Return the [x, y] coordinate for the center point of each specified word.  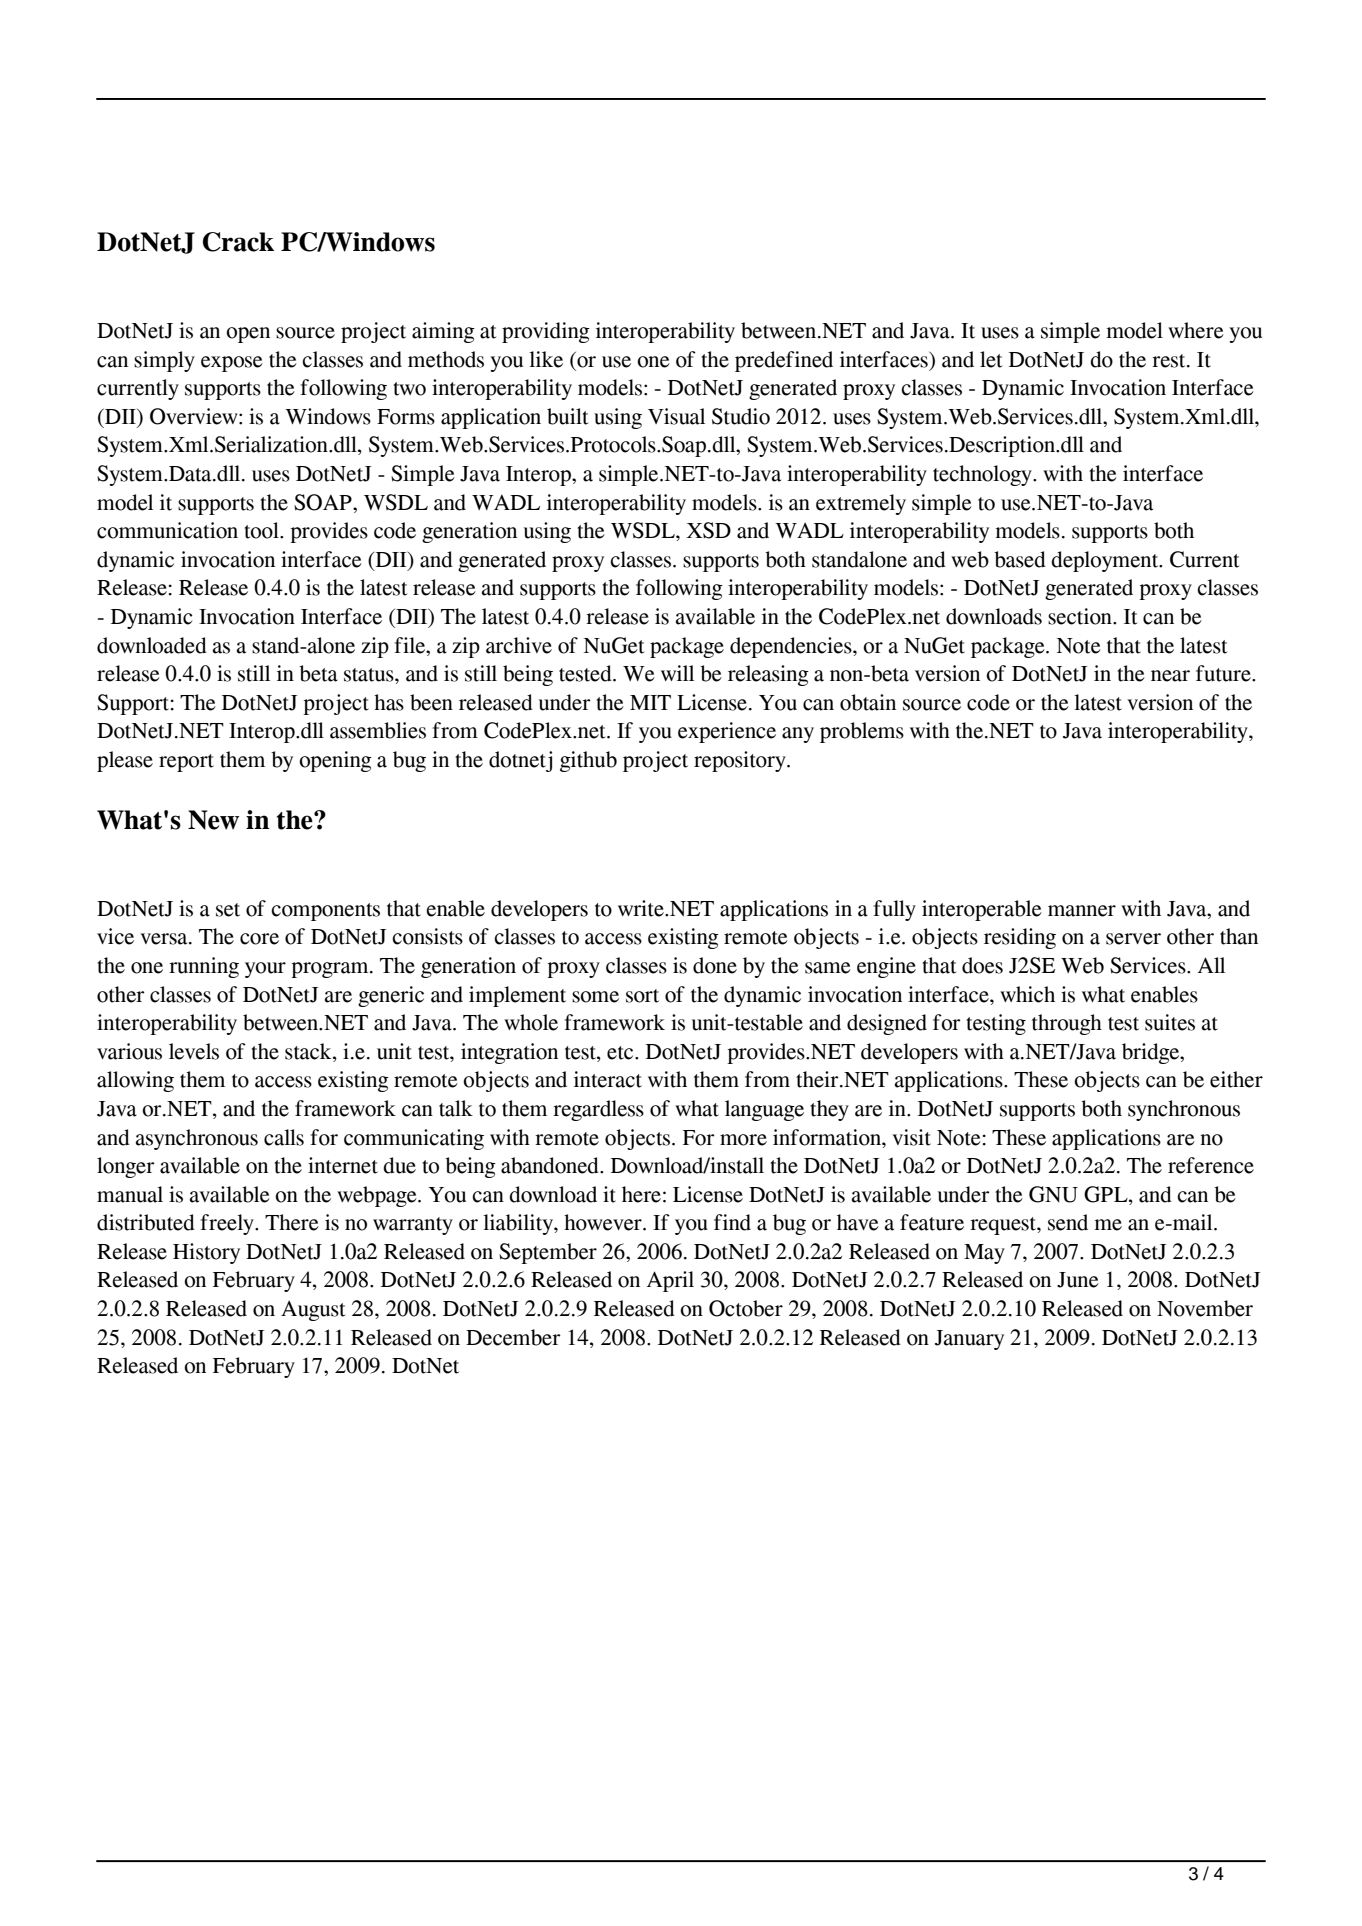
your [265, 970]
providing [546, 332]
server [1133, 939]
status [370, 675]
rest [1170, 361]
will [677, 673]
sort [642, 996]
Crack [238, 242]
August [313, 1311]
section [1081, 616]
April [670, 1281]
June [1078, 1280]
